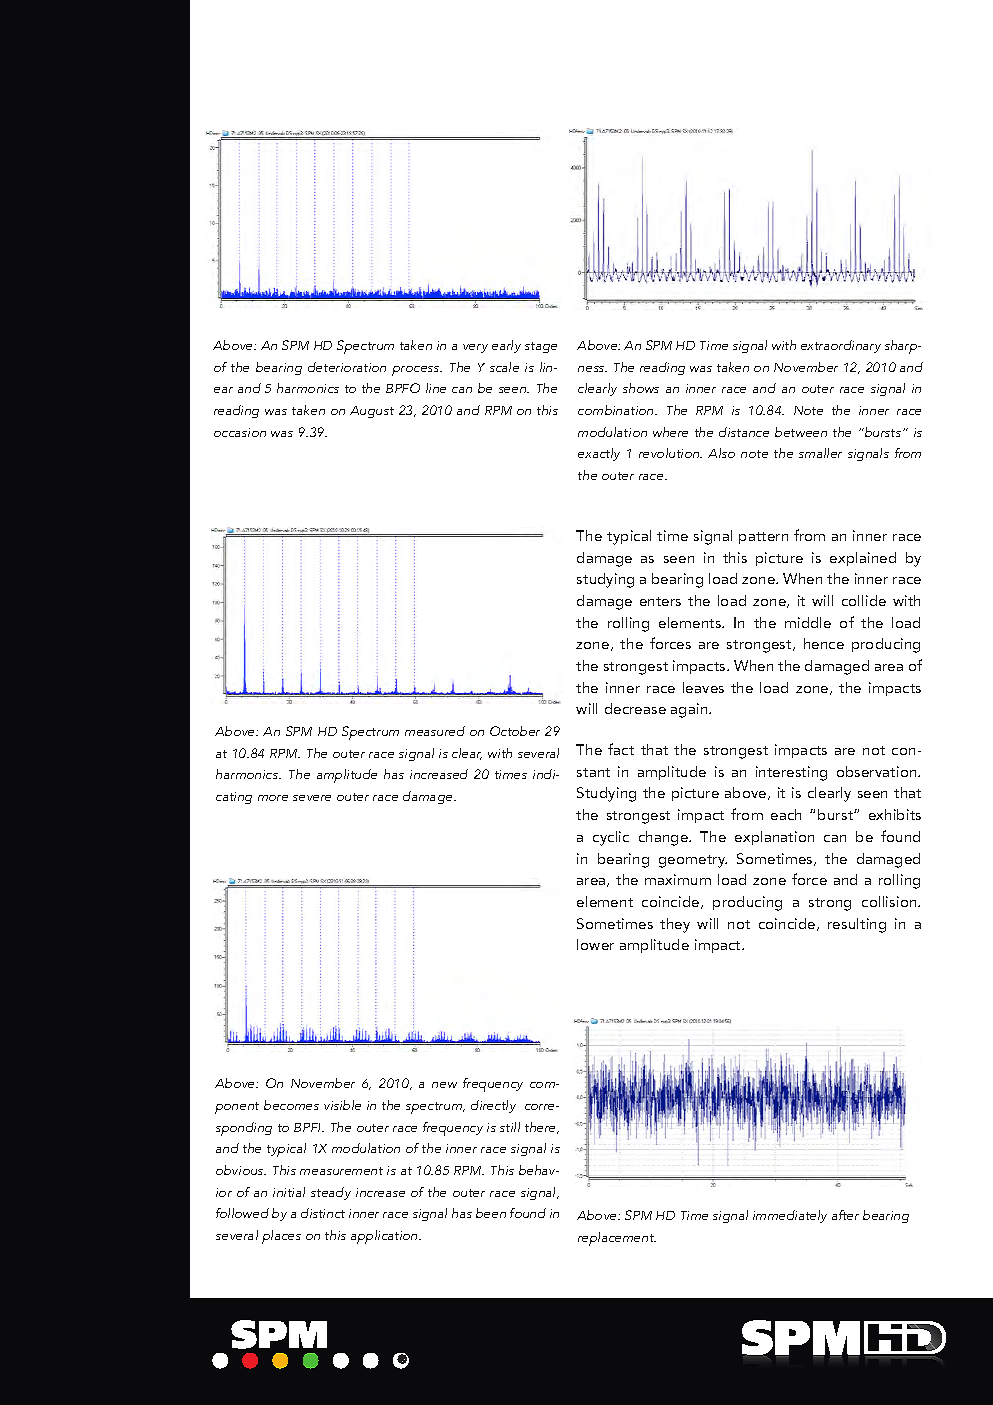 This page has height=1405, width=993. What do you see at coordinates (435, 731) in the page?
I see `measured` at bounding box center [435, 731].
